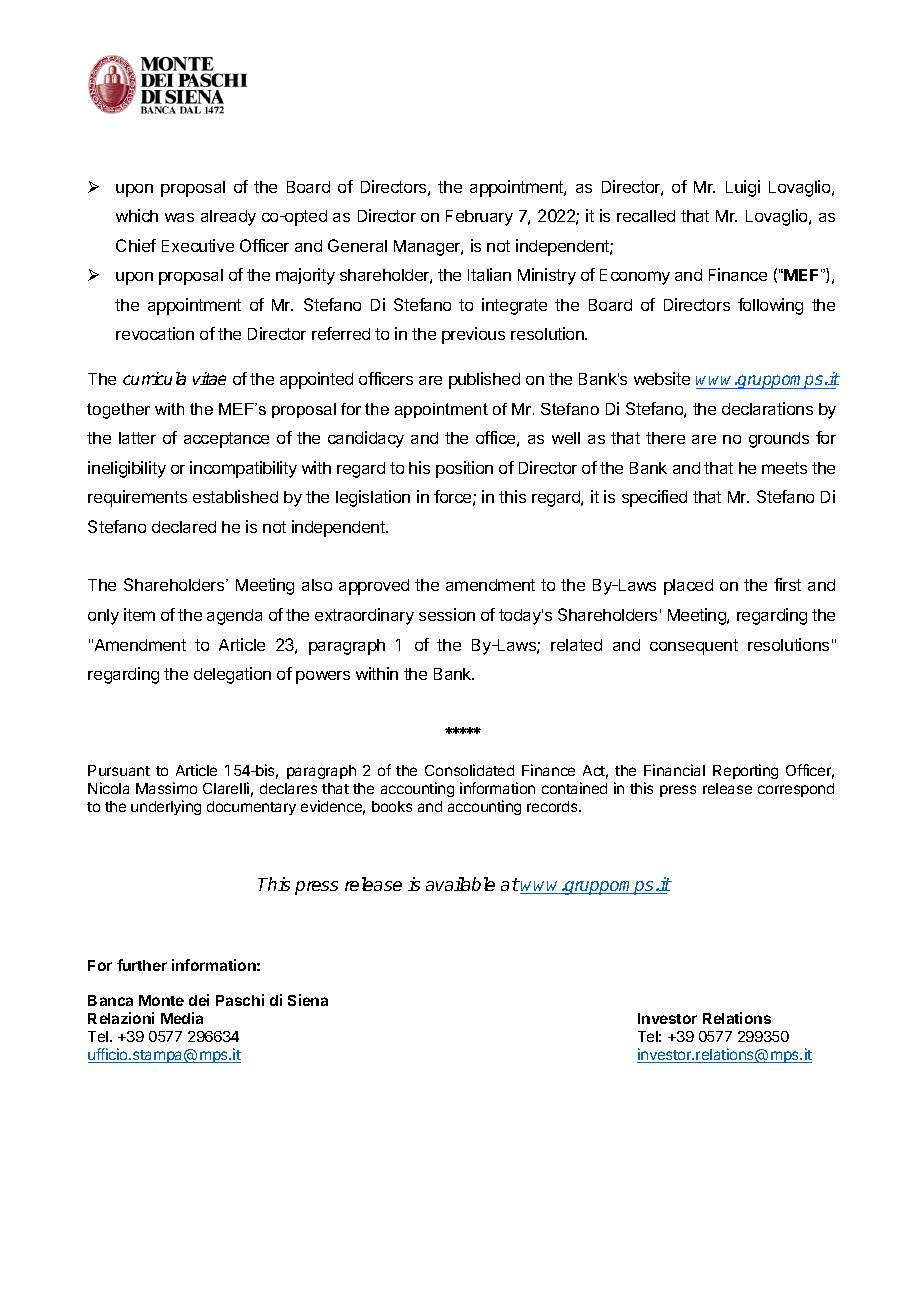  Describe the element at coordinates (743, 188) in the document. I see `Luigi` at that location.
